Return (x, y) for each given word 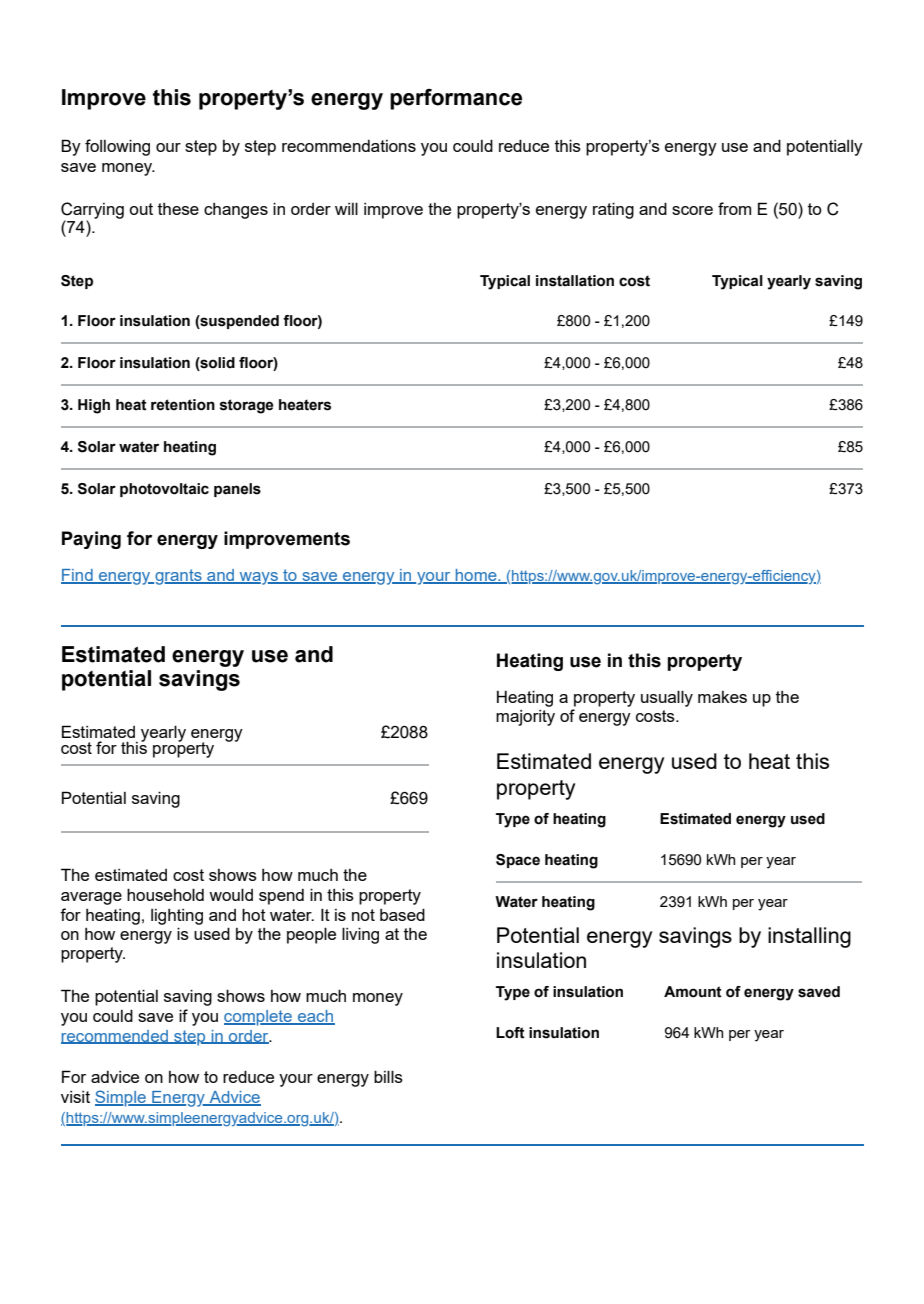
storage (247, 406)
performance (456, 99)
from (734, 208)
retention (183, 405)
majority (525, 718)
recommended (115, 1037)
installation (575, 281)
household (165, 894)
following (117, 147)
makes (722, 697)
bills (388, 1076)
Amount (693, 992)
